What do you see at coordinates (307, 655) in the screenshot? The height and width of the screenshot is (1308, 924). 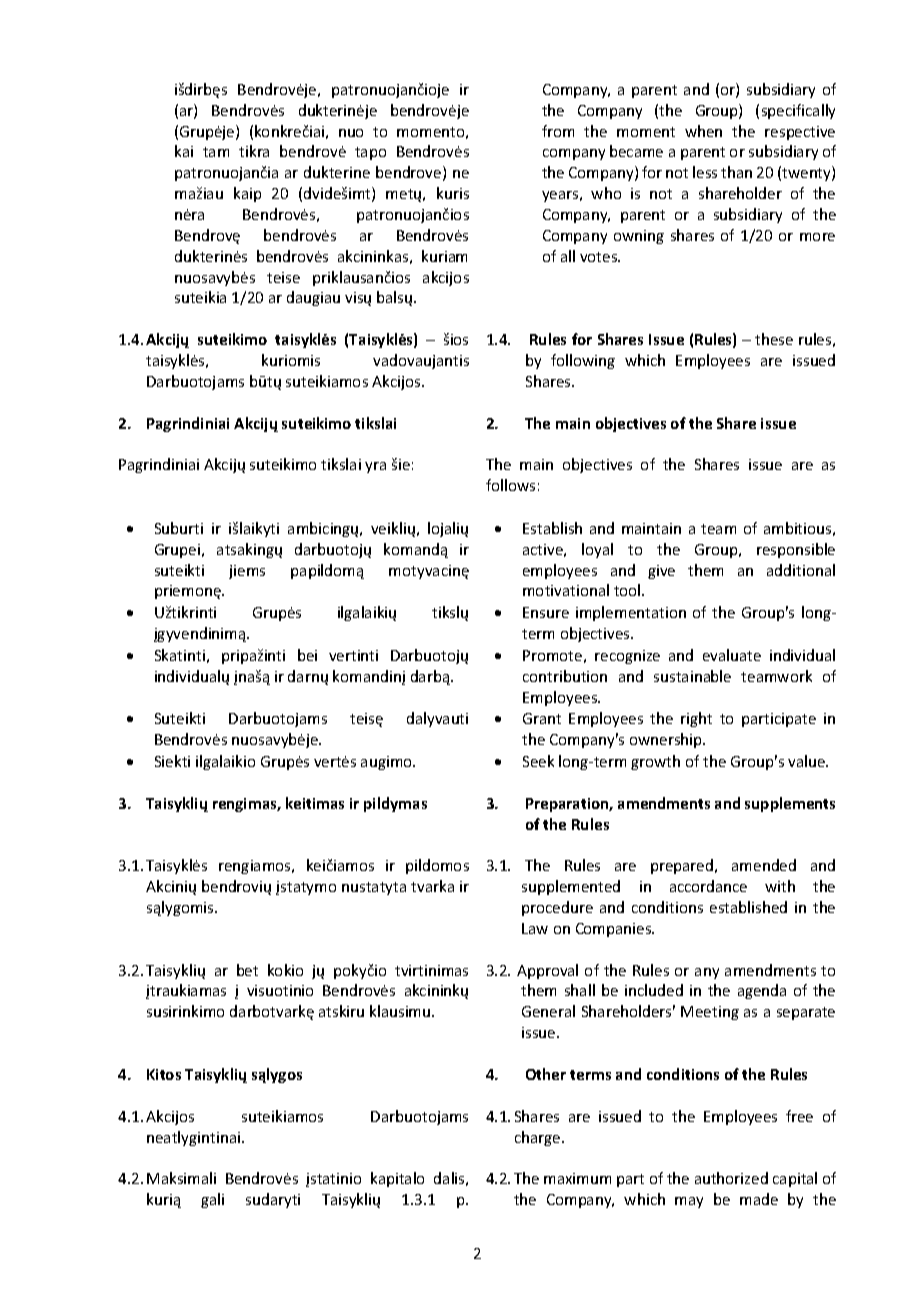 I see `bei` at bounding box center [307, 655].
